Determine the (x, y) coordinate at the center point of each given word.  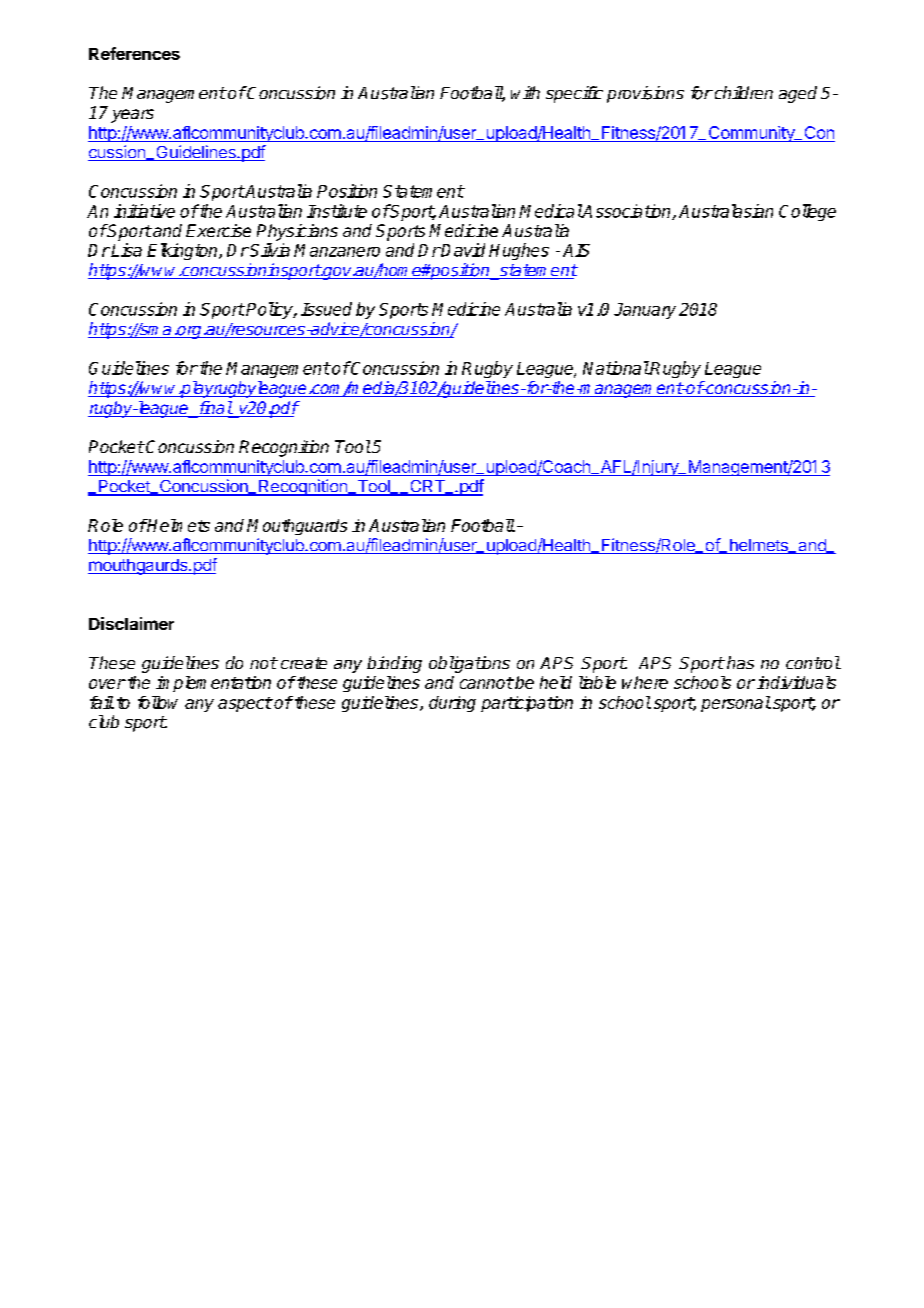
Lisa (126, 250)
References (134, 53)
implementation (213, 684)
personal (736, 704)
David (462, 250)
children (742, 92)
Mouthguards (297, 527)
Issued (326, 309)
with (525, 92)
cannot (486, 683)
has (740, 662)
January (645, 311)
